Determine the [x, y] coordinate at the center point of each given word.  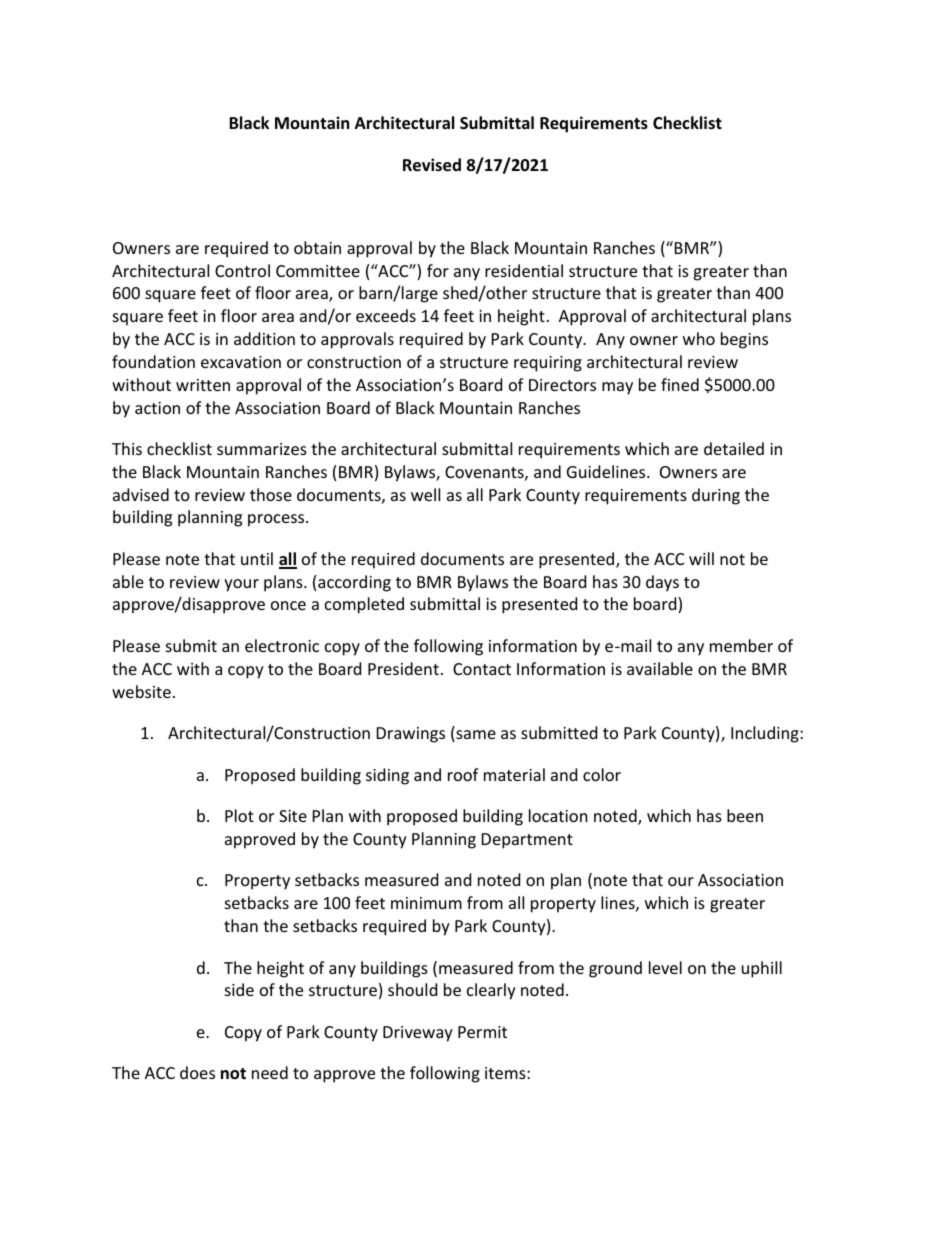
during [716, 496]
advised [141, 494]
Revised [432, 165]
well [425, 494]
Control [242, 270]
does [197, 1072]
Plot [239, 815]
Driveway [418, 1034]
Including [766, 734]
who [699, 338]
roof [463, 774]
